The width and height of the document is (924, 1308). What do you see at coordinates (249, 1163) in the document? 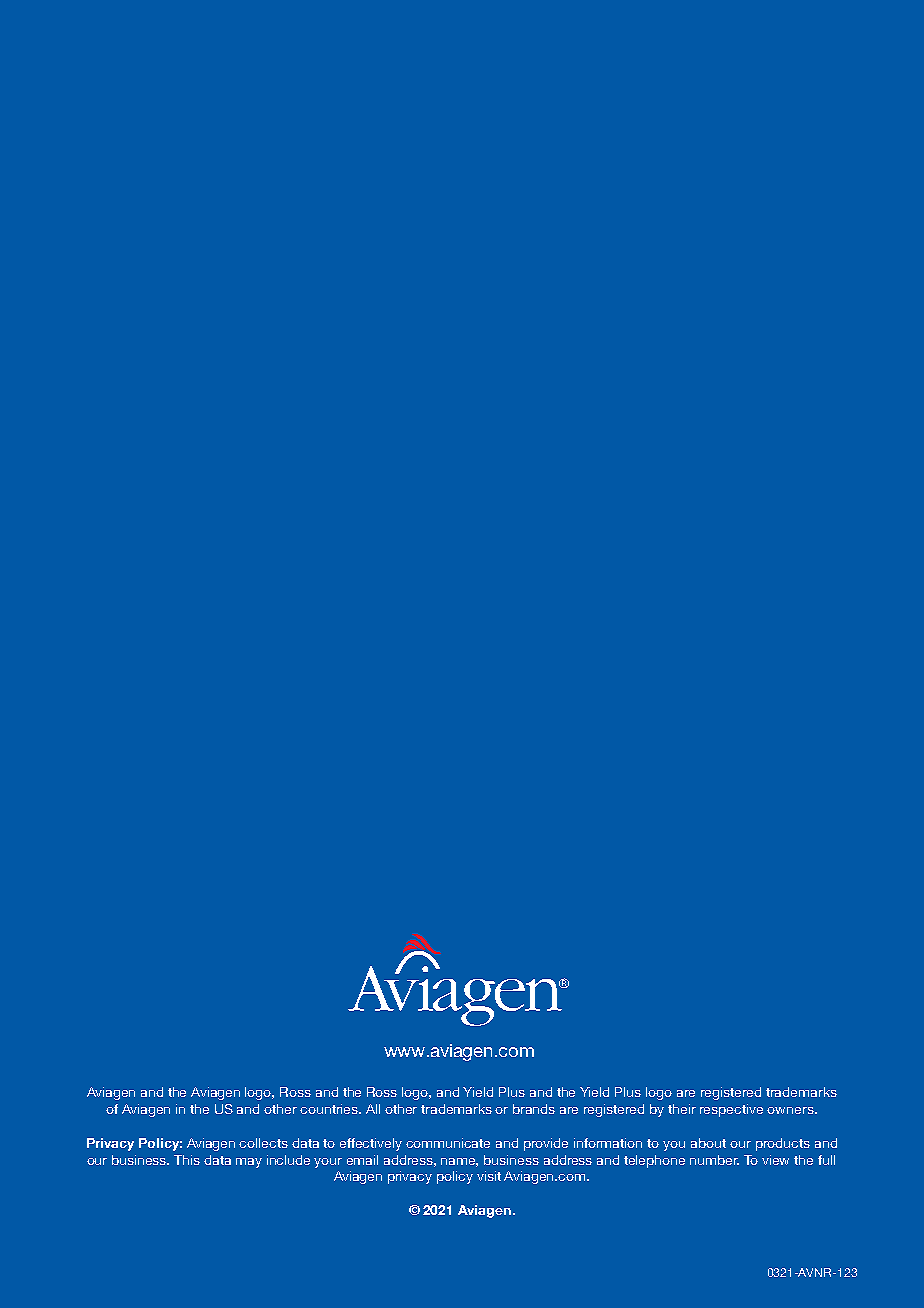
I see `may` at bounding box center [249, 1163].
